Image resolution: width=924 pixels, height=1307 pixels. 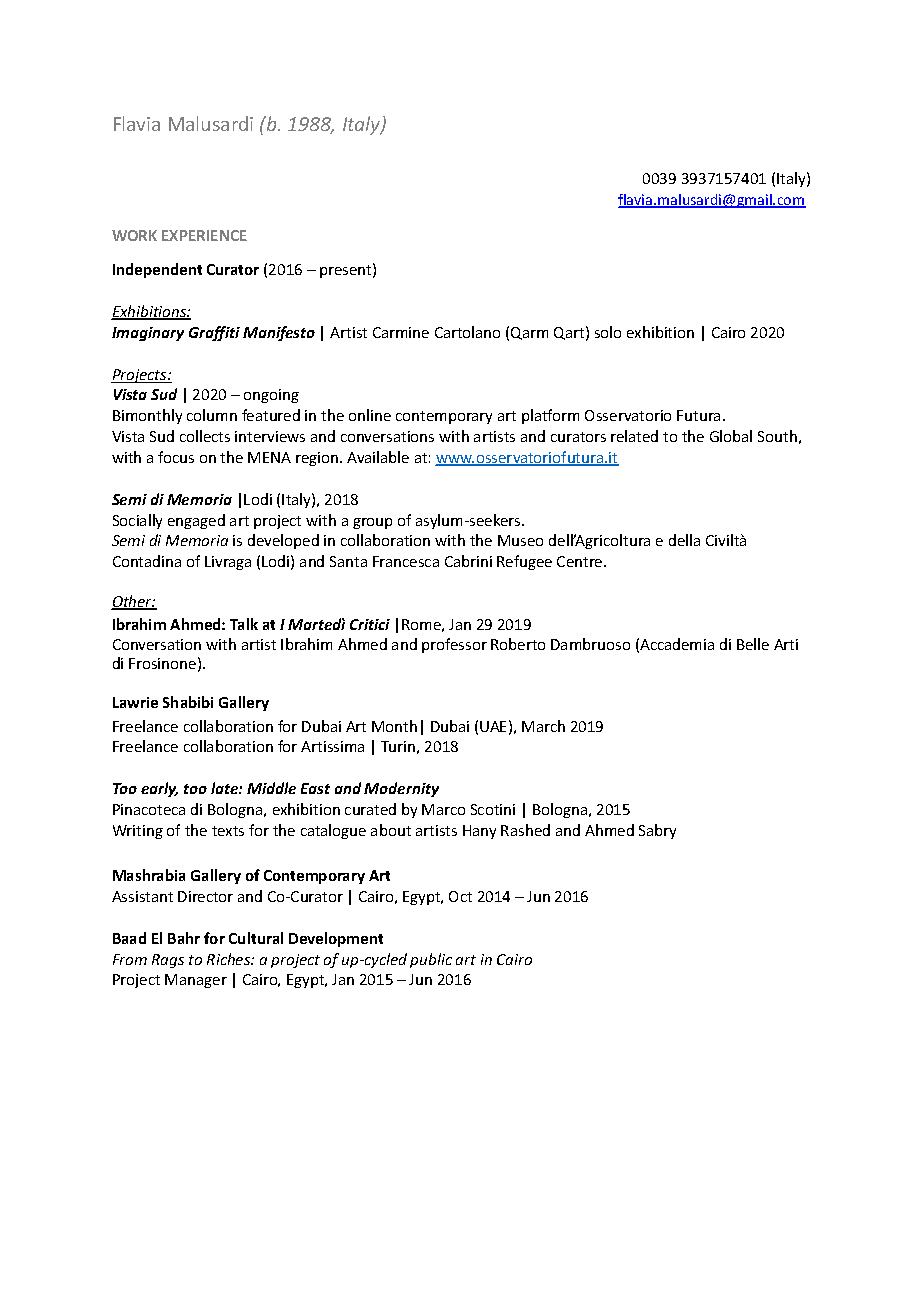 What do you see at coordinates (204, 235) in the page?
I see `EXPERIENCE` at bounding box center [204, 235].
